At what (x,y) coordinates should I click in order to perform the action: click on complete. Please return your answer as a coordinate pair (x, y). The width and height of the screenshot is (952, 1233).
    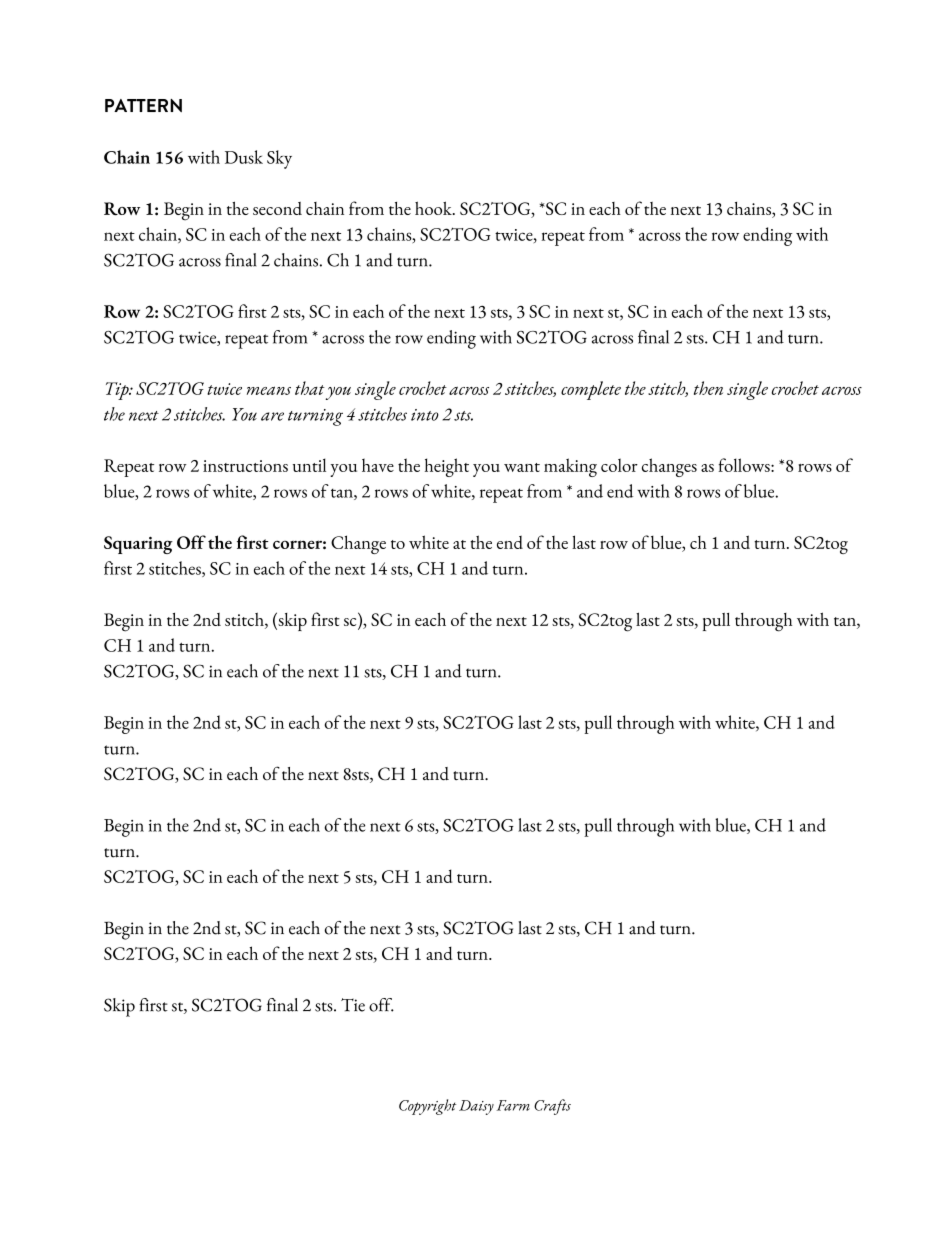
    Looking at the image, I should click on (591, 390).
